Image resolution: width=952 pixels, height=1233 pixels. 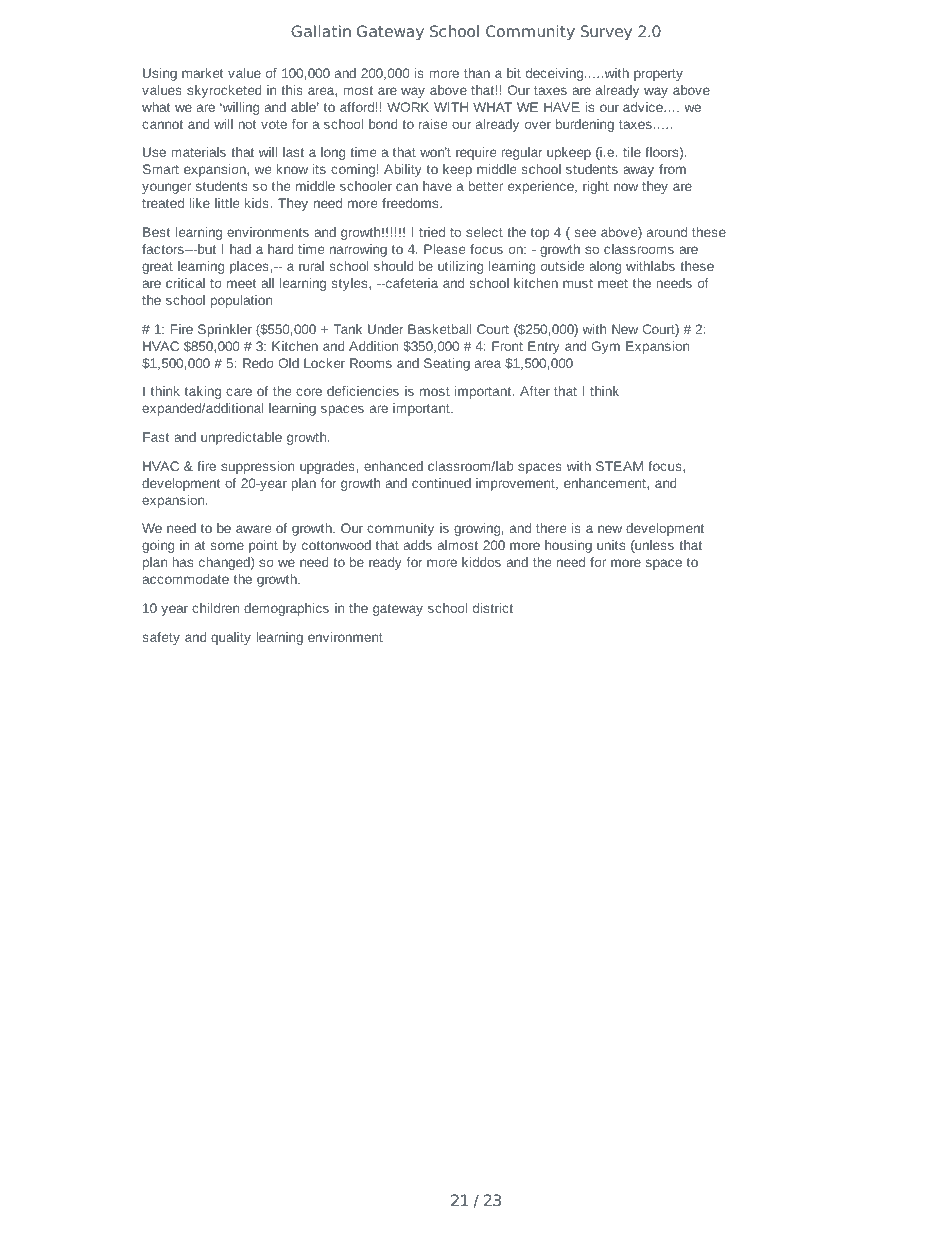 I want to click on tried, so click(x=432, y=232).
